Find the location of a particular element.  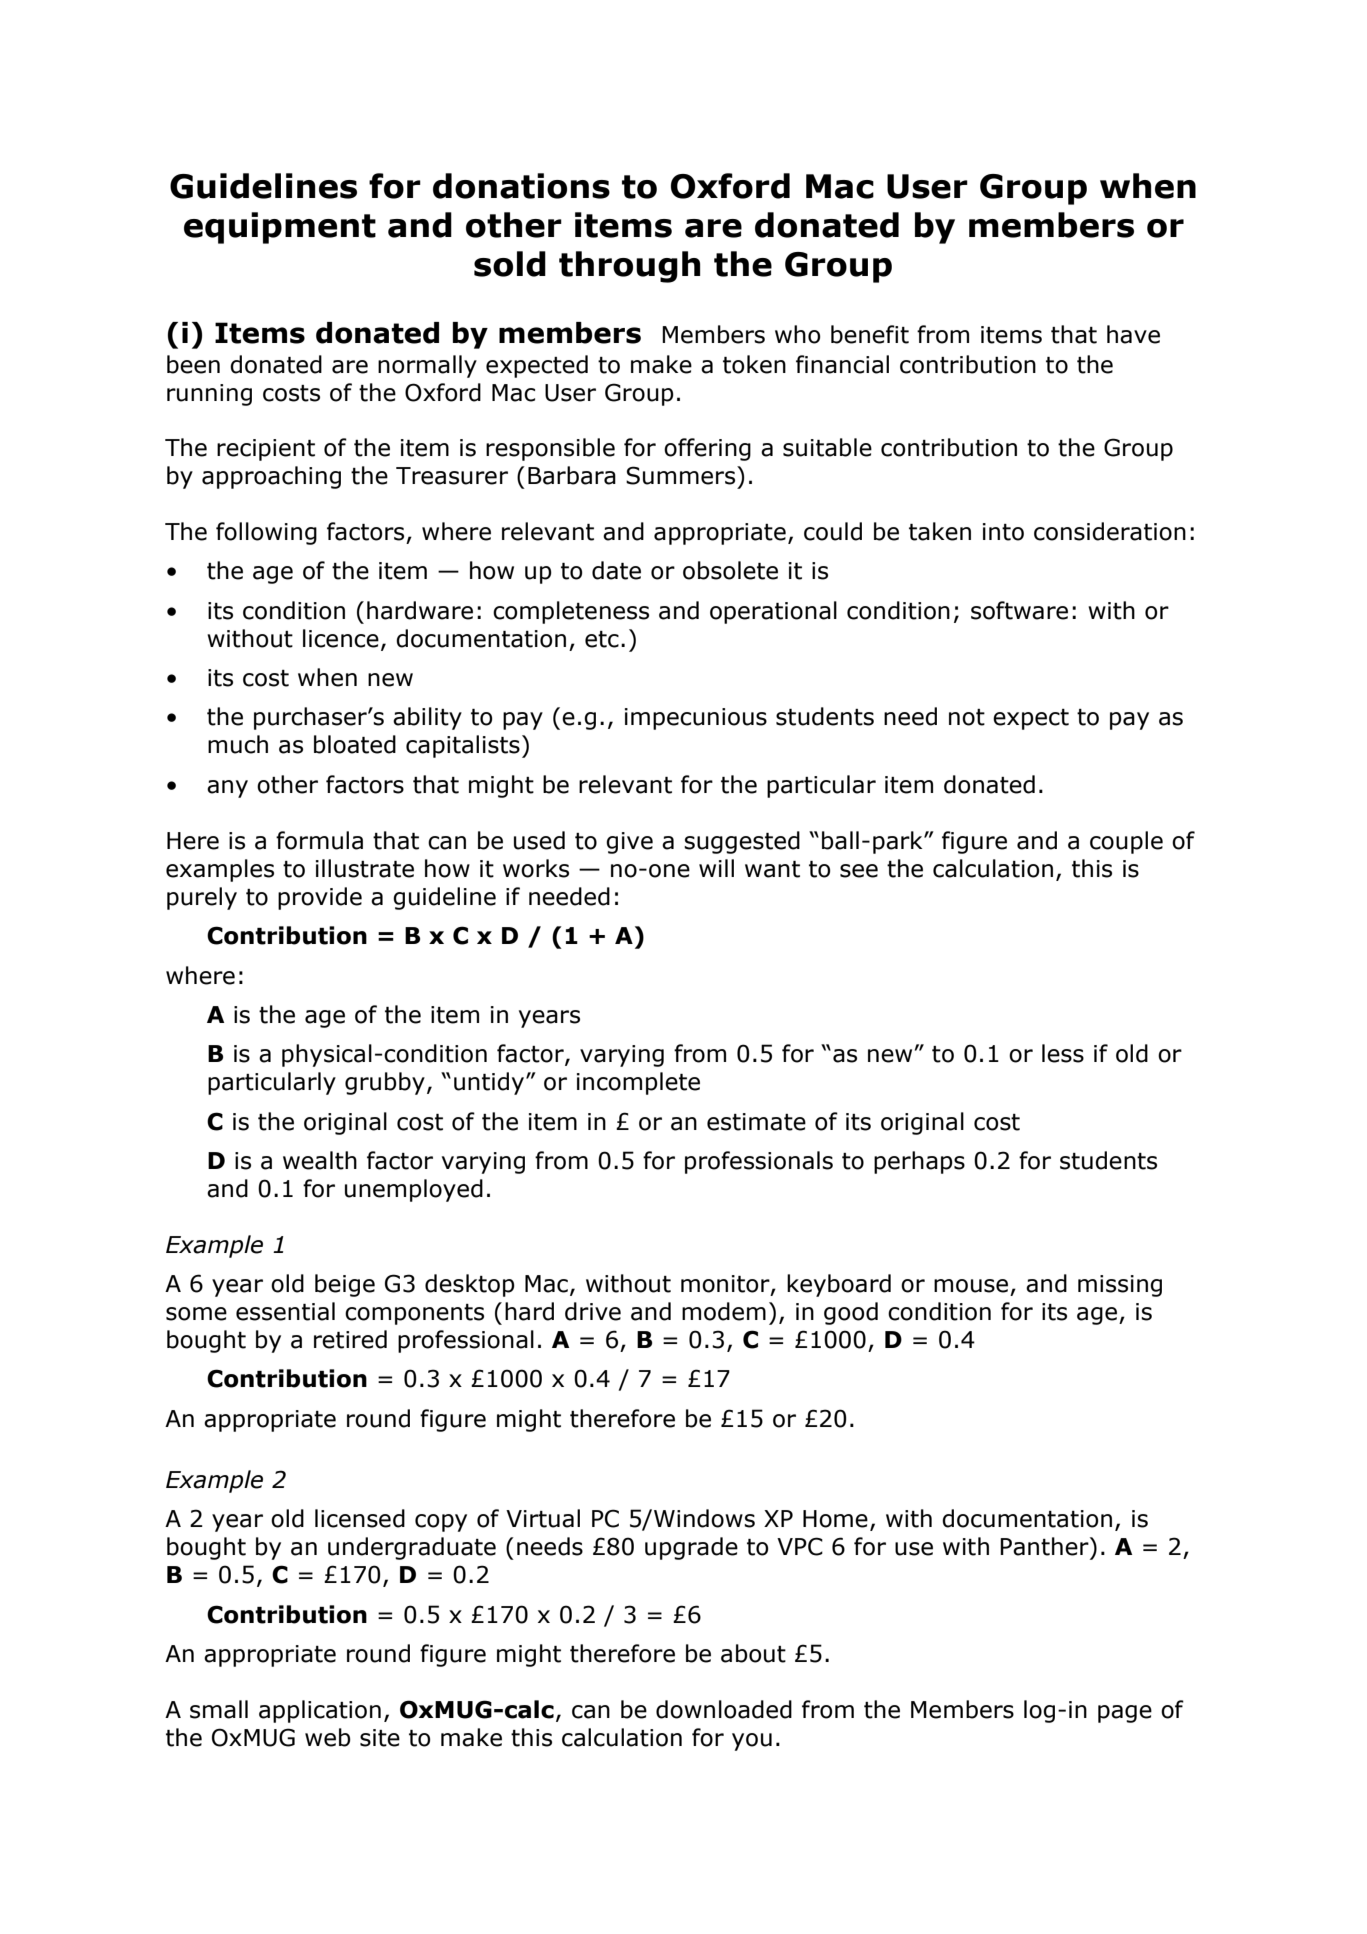

less is located at coordinates (1063, 1053).
